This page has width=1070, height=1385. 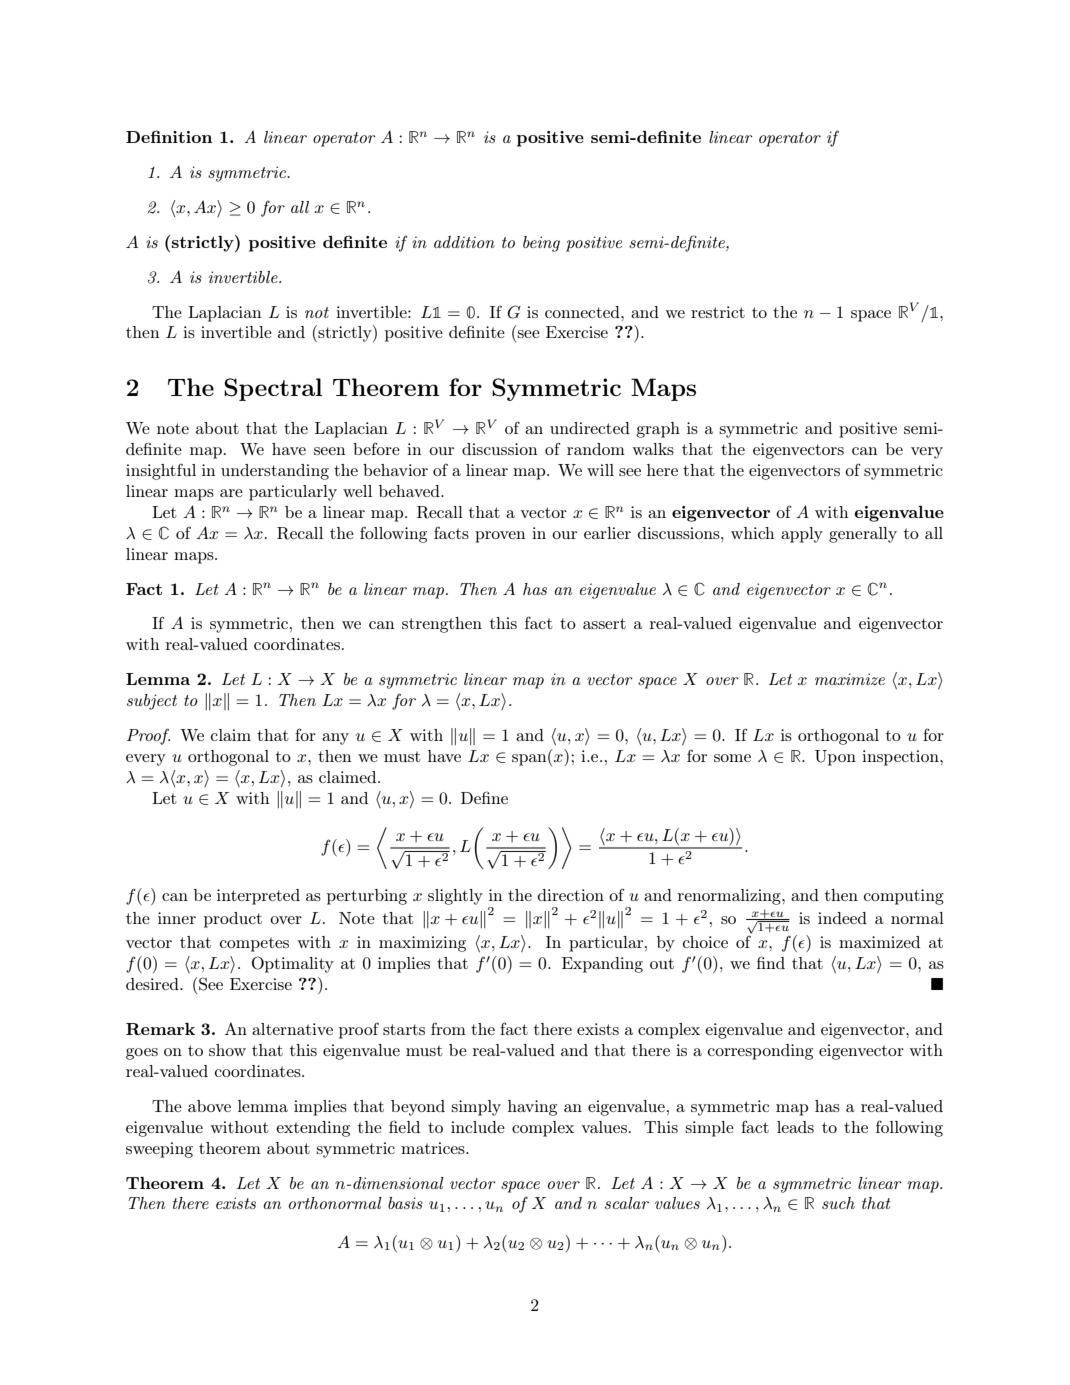 I want to click on sweeping, so click(x=159, y=1150).
